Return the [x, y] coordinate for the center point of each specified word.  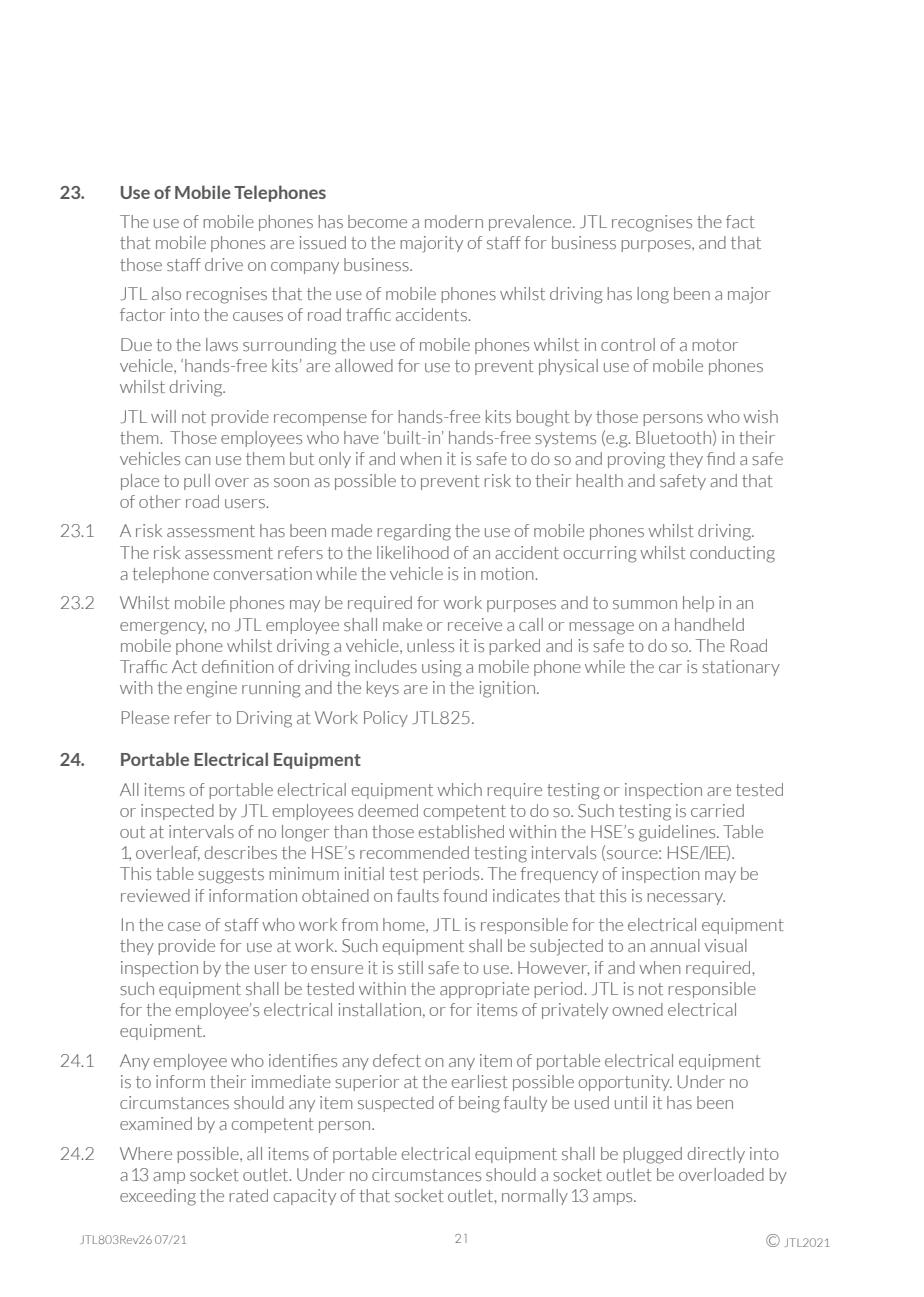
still [410, 967]
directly [716, 1155]
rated [248, 1195]
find [721, 458]
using [442, 668]
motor [715, 345]
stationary [741, 668]
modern [454, 221]
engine [212, 689]
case [184, 926]
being [479, 1104]
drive [224, 264]
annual [675, 945]
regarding [414, 532]
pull [197, 482]
